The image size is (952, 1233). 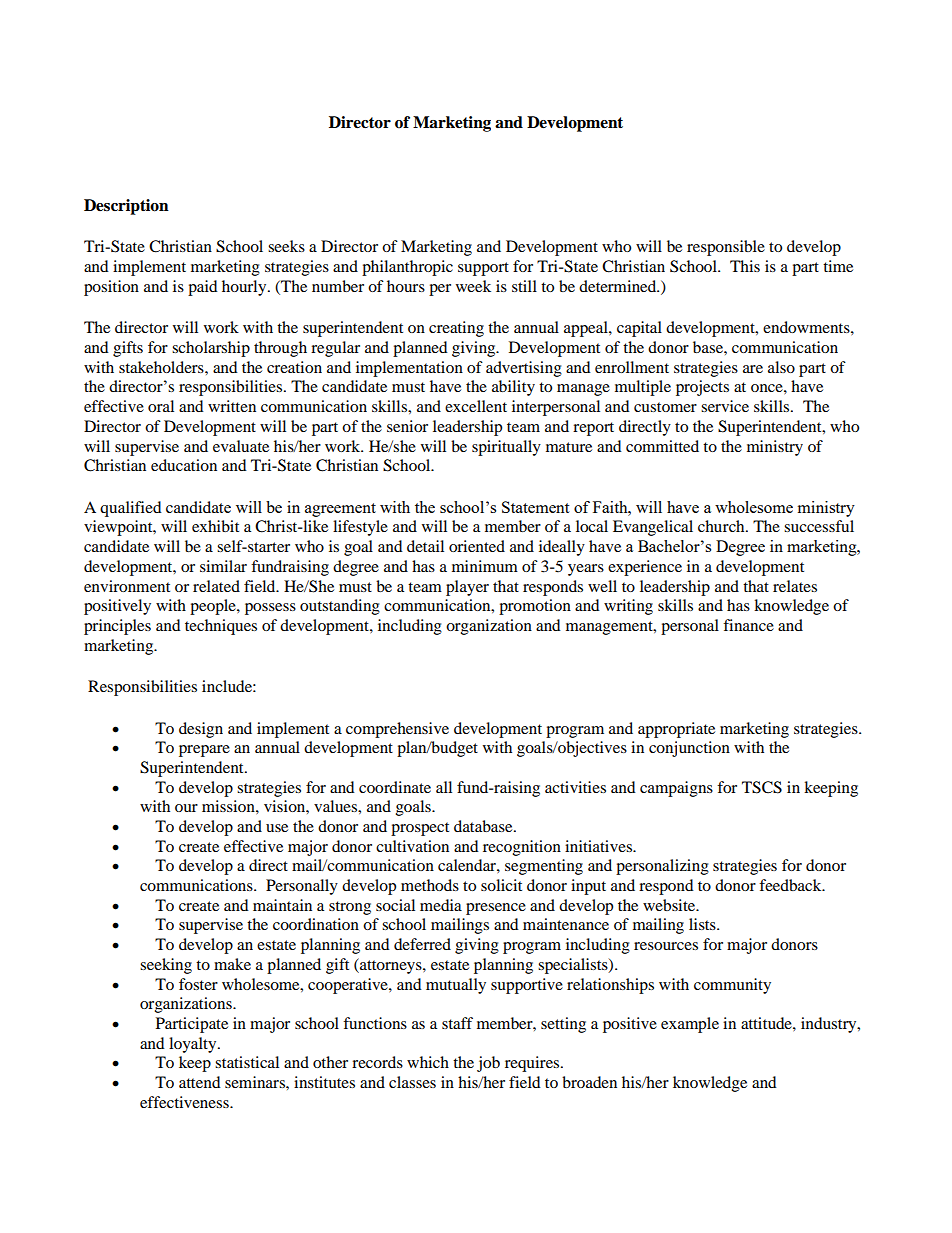 I want to click on week, so click(x=473, y=286).
